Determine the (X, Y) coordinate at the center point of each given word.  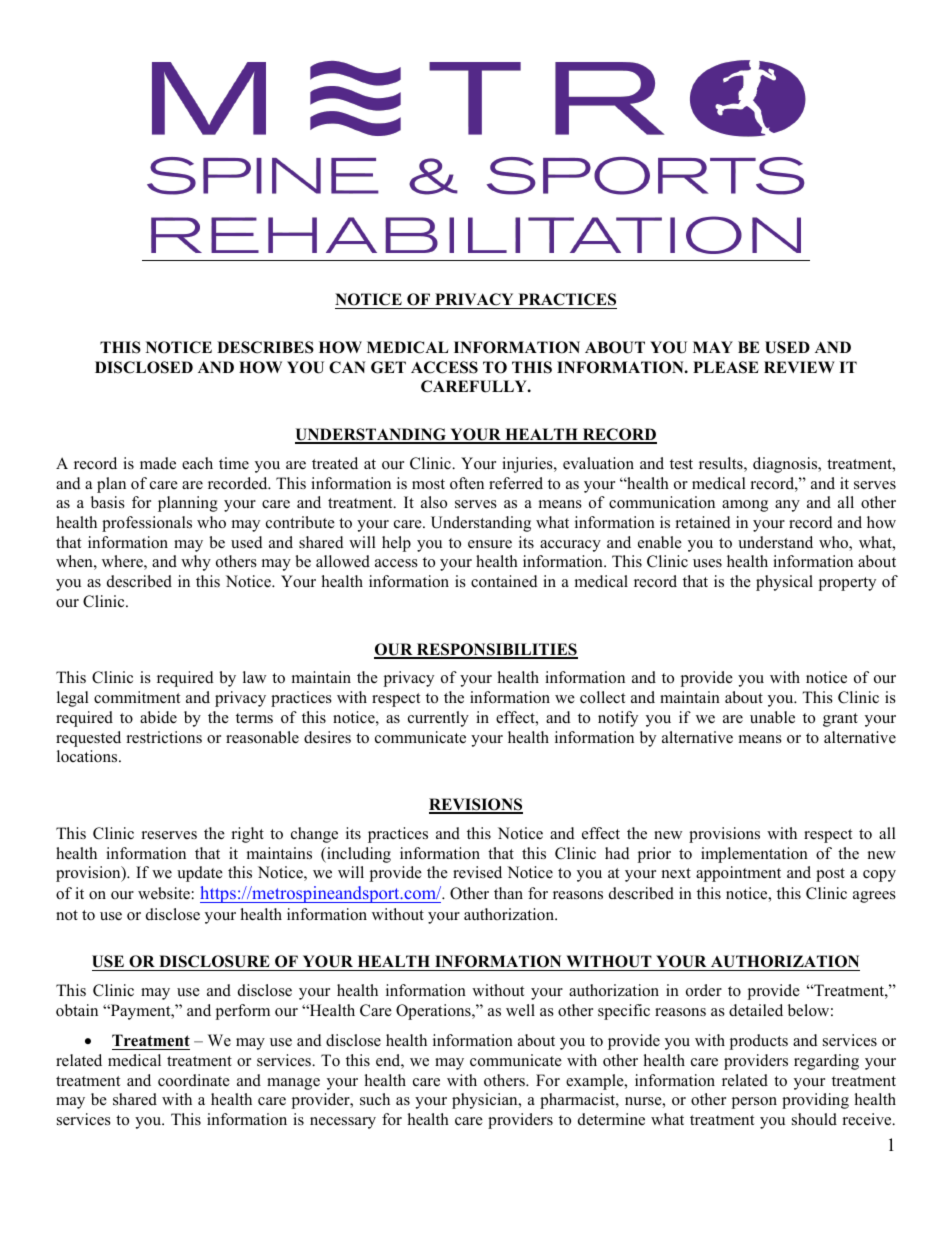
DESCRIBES (265, 347)
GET (388, 367)
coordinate (194, 1080)
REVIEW (799, 367)
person (754, 1103)
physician (486, 1101)
